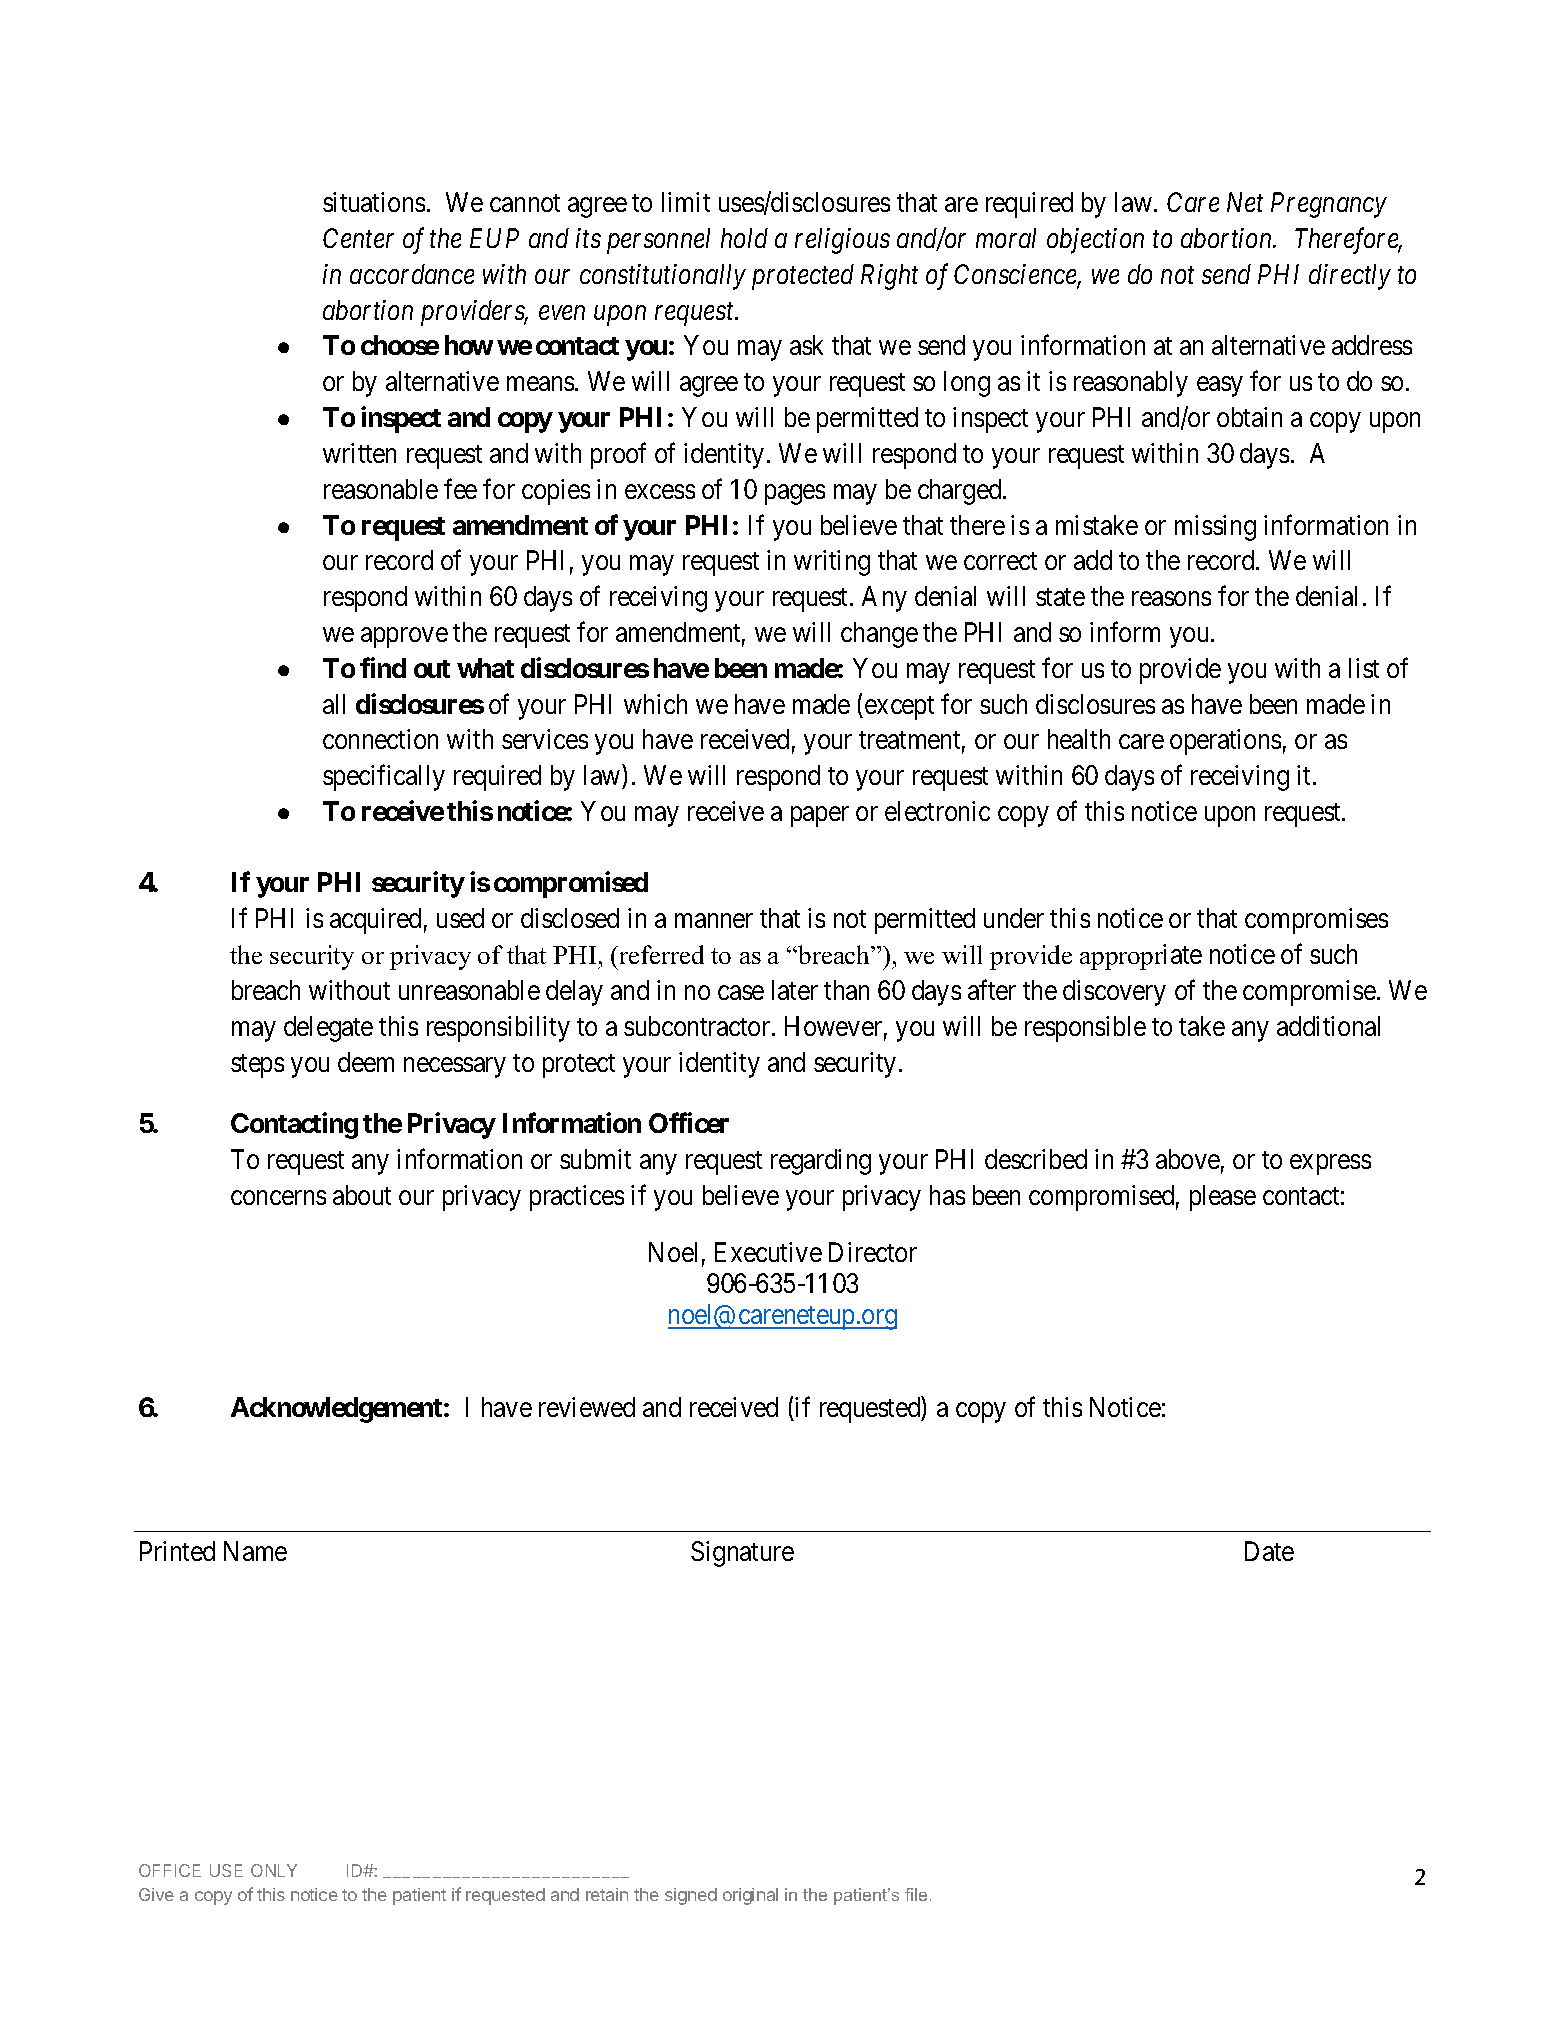  I want to click on Pregnancy, so click(1329, 205).
